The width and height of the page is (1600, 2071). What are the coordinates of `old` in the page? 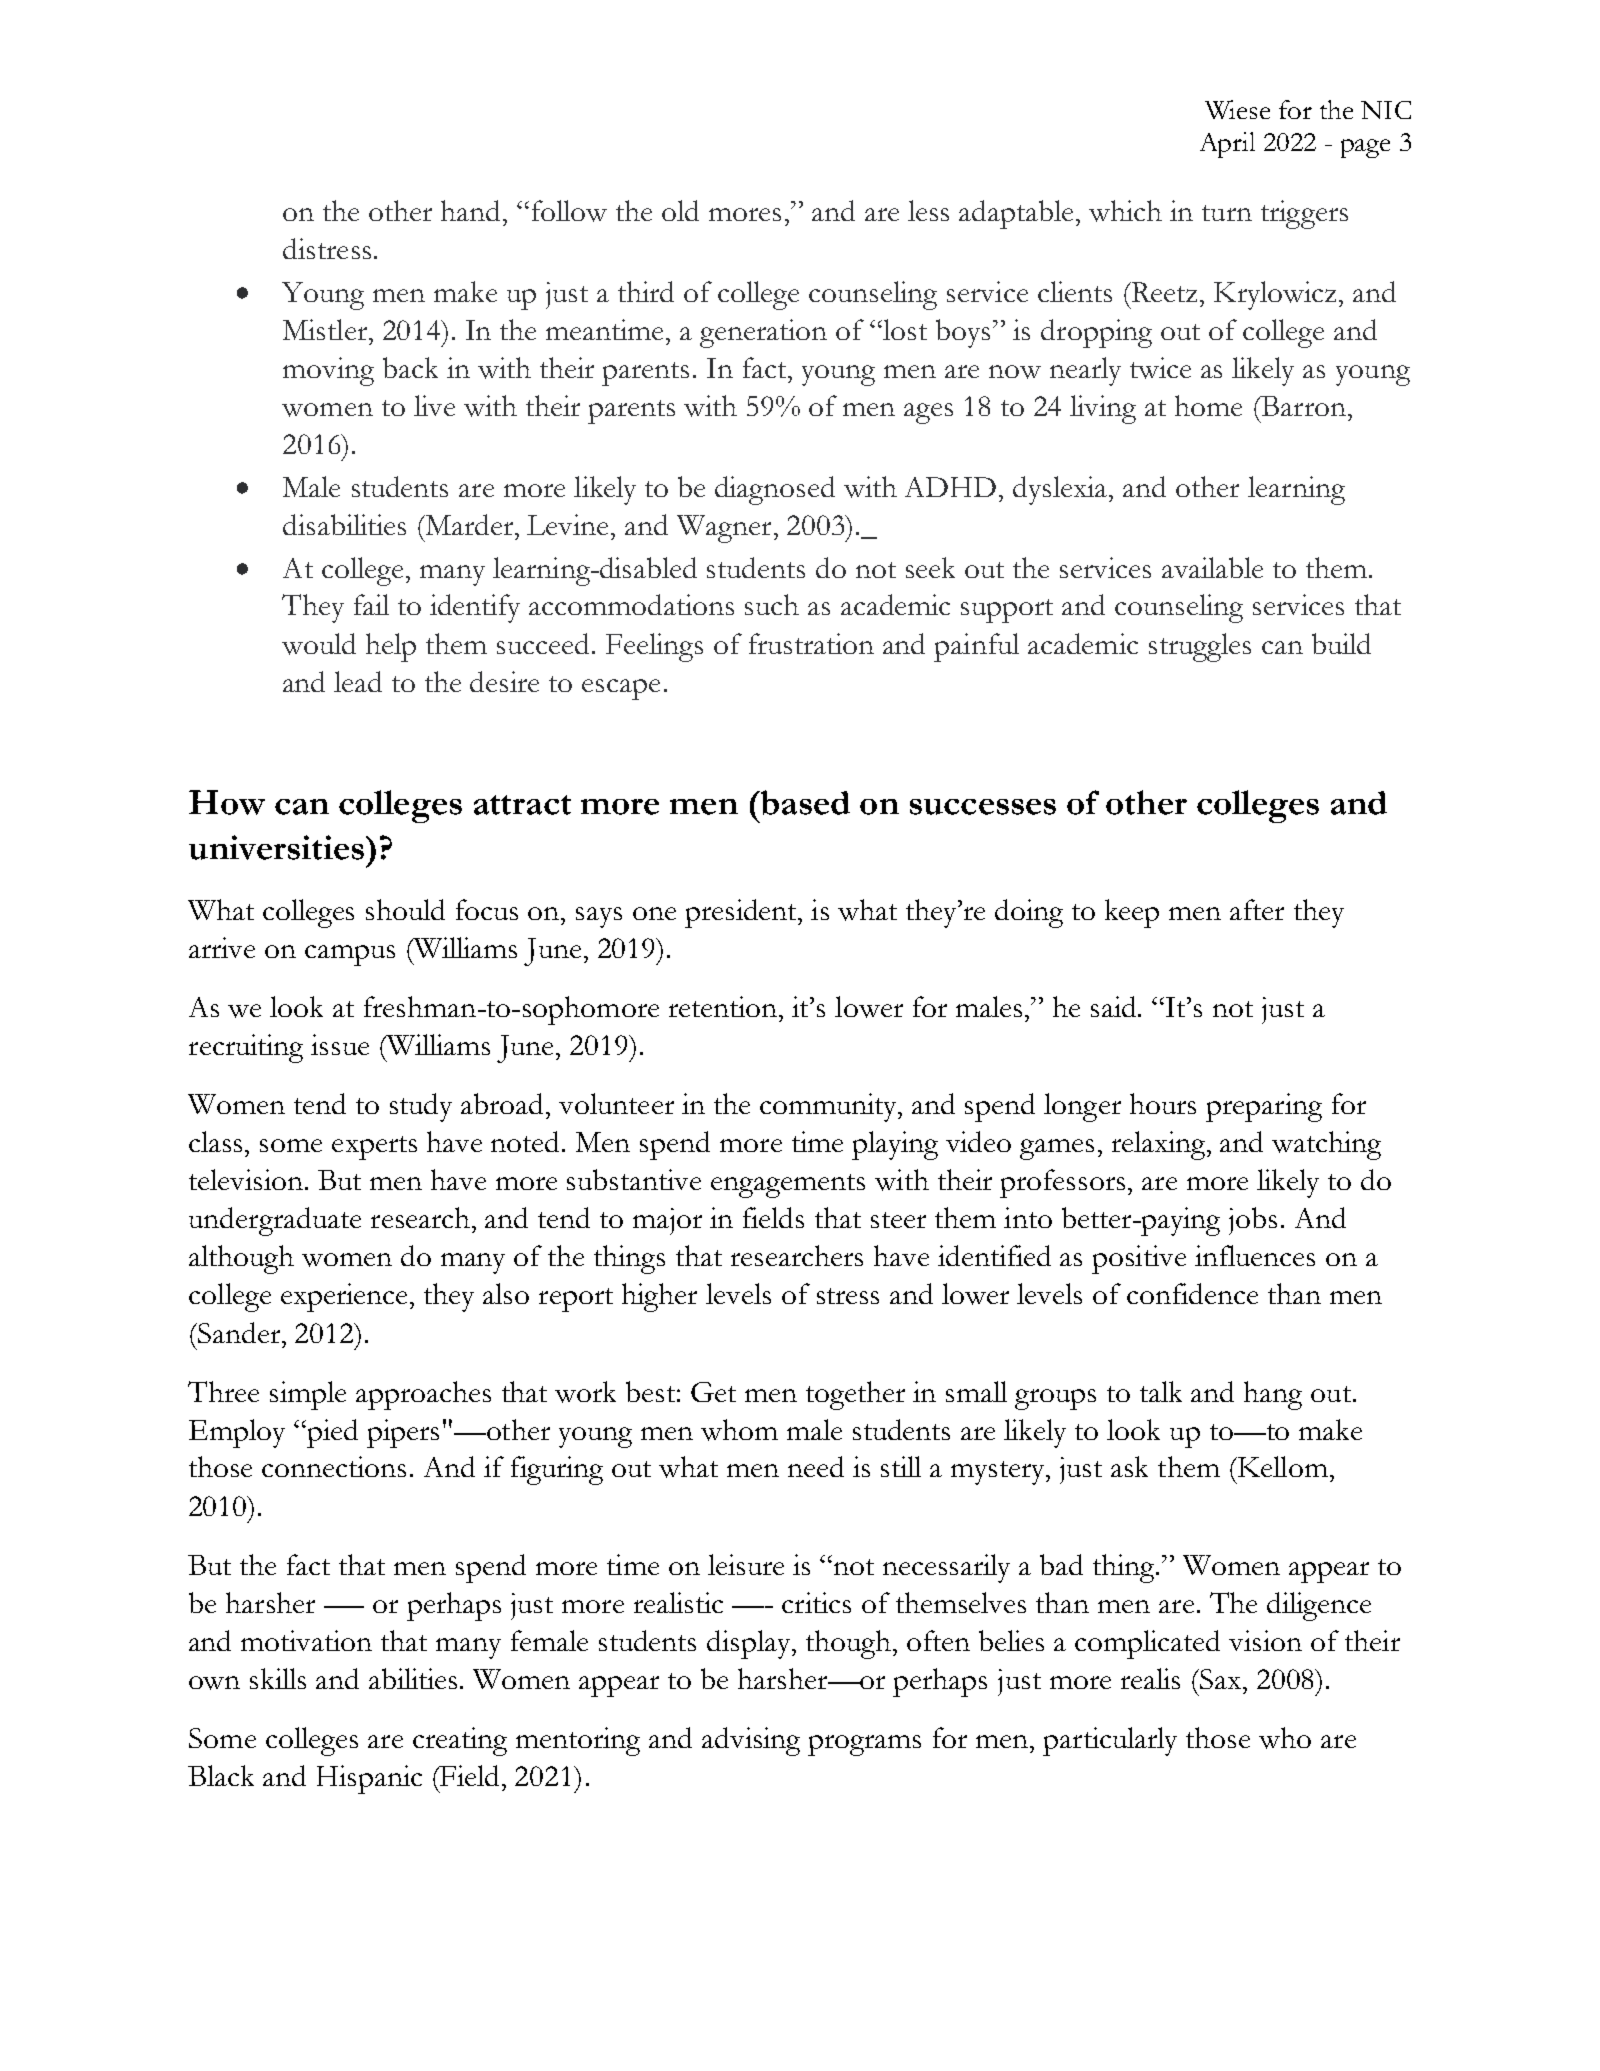 It's located at (680, 210).
